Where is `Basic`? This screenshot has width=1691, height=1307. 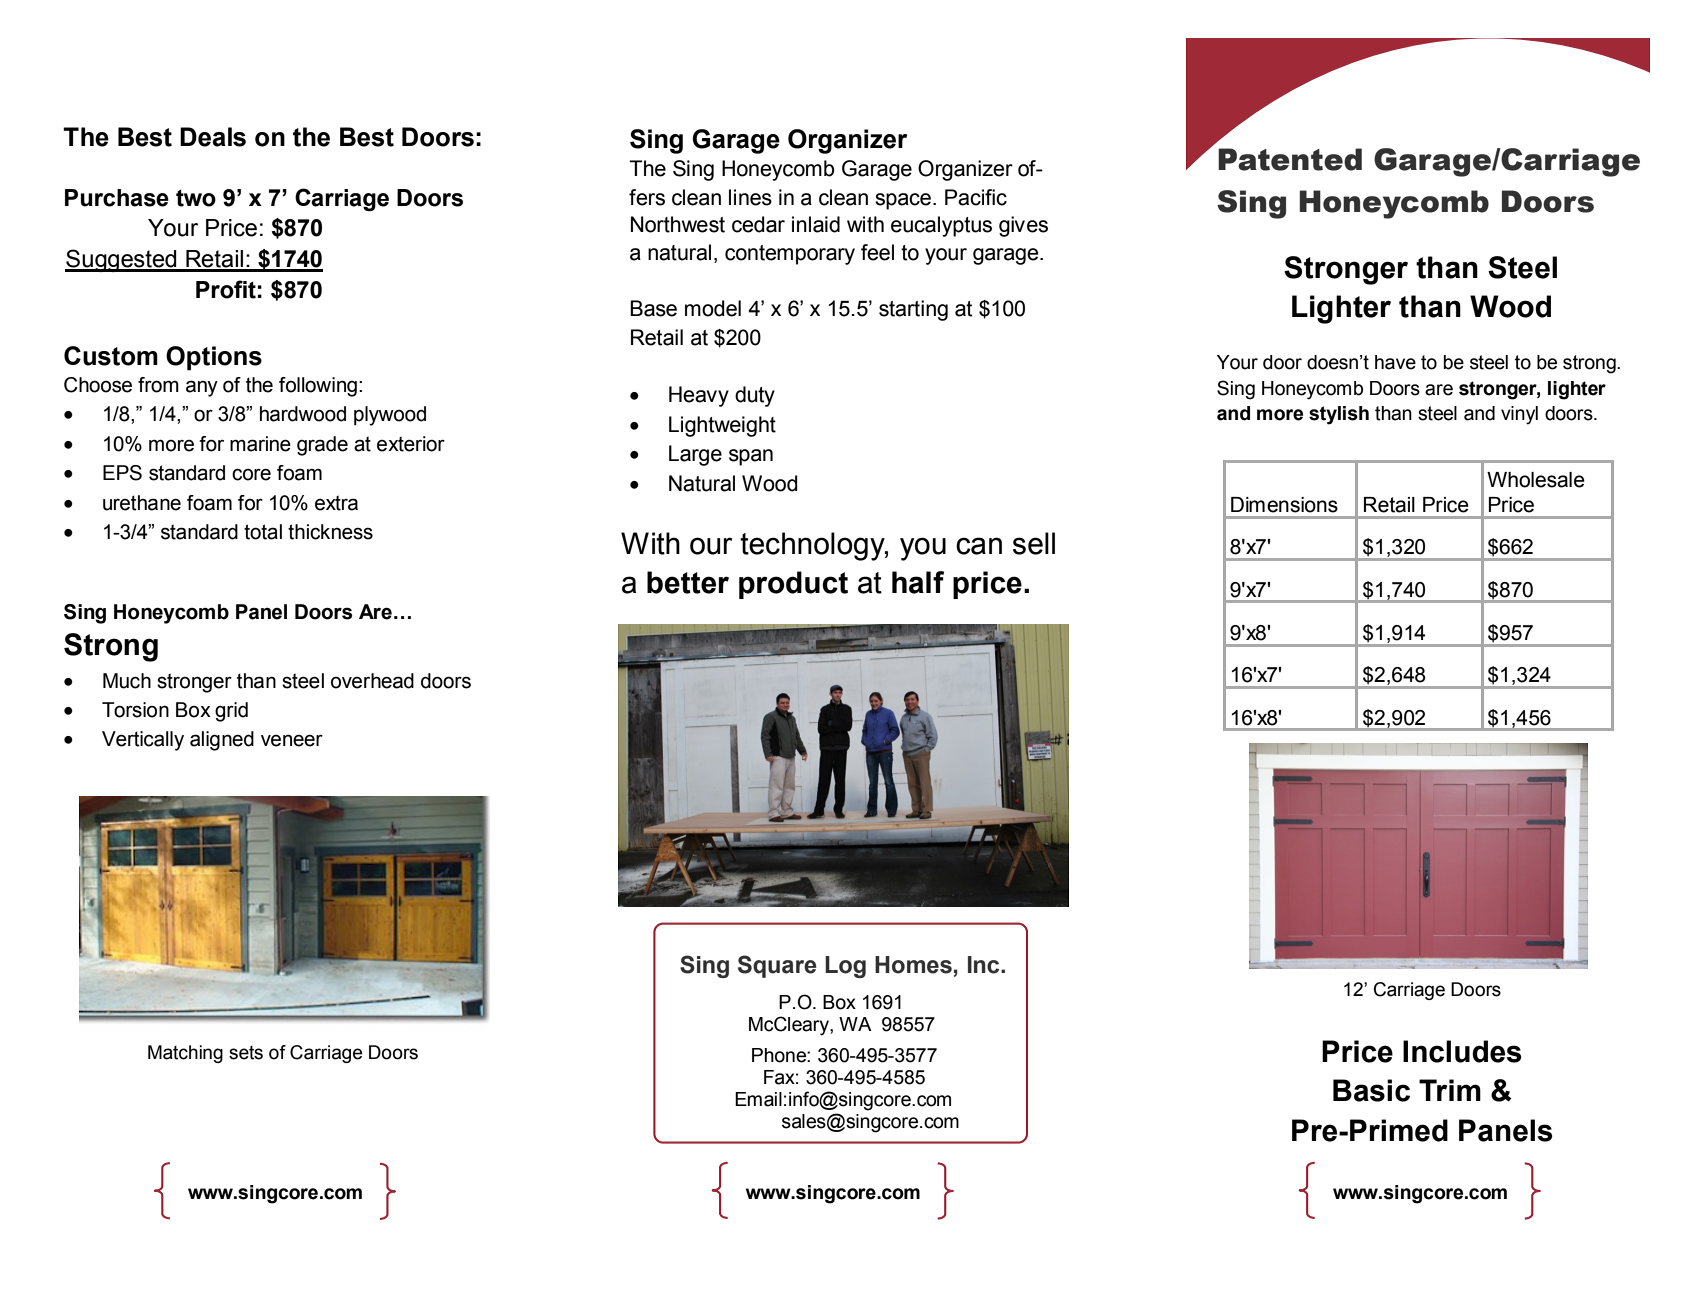
Basic is located at coordinates (1371, 1090).
